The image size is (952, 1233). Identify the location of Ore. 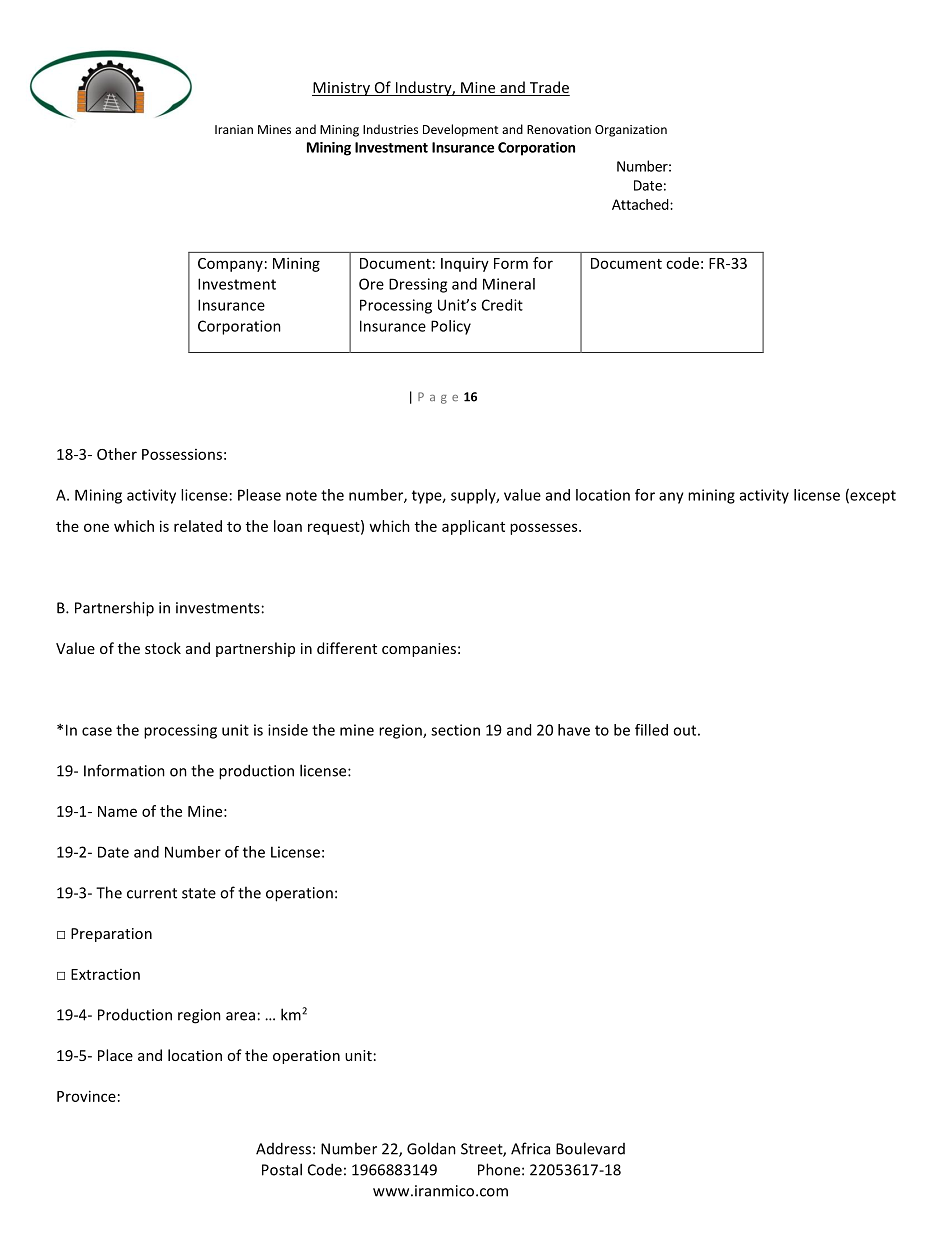
(371, 284).
